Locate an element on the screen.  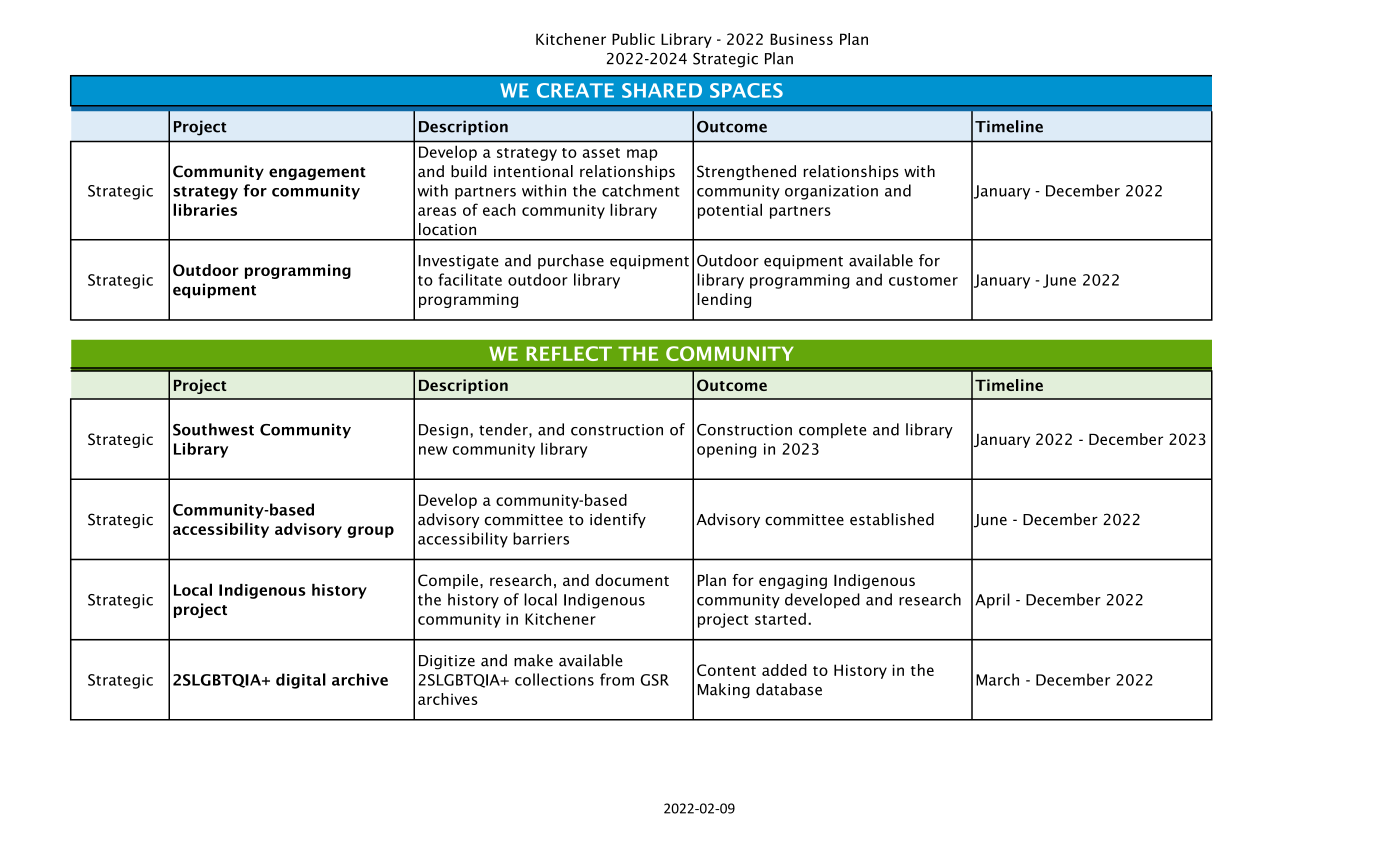
digital is located at coordinates (301, 681).
